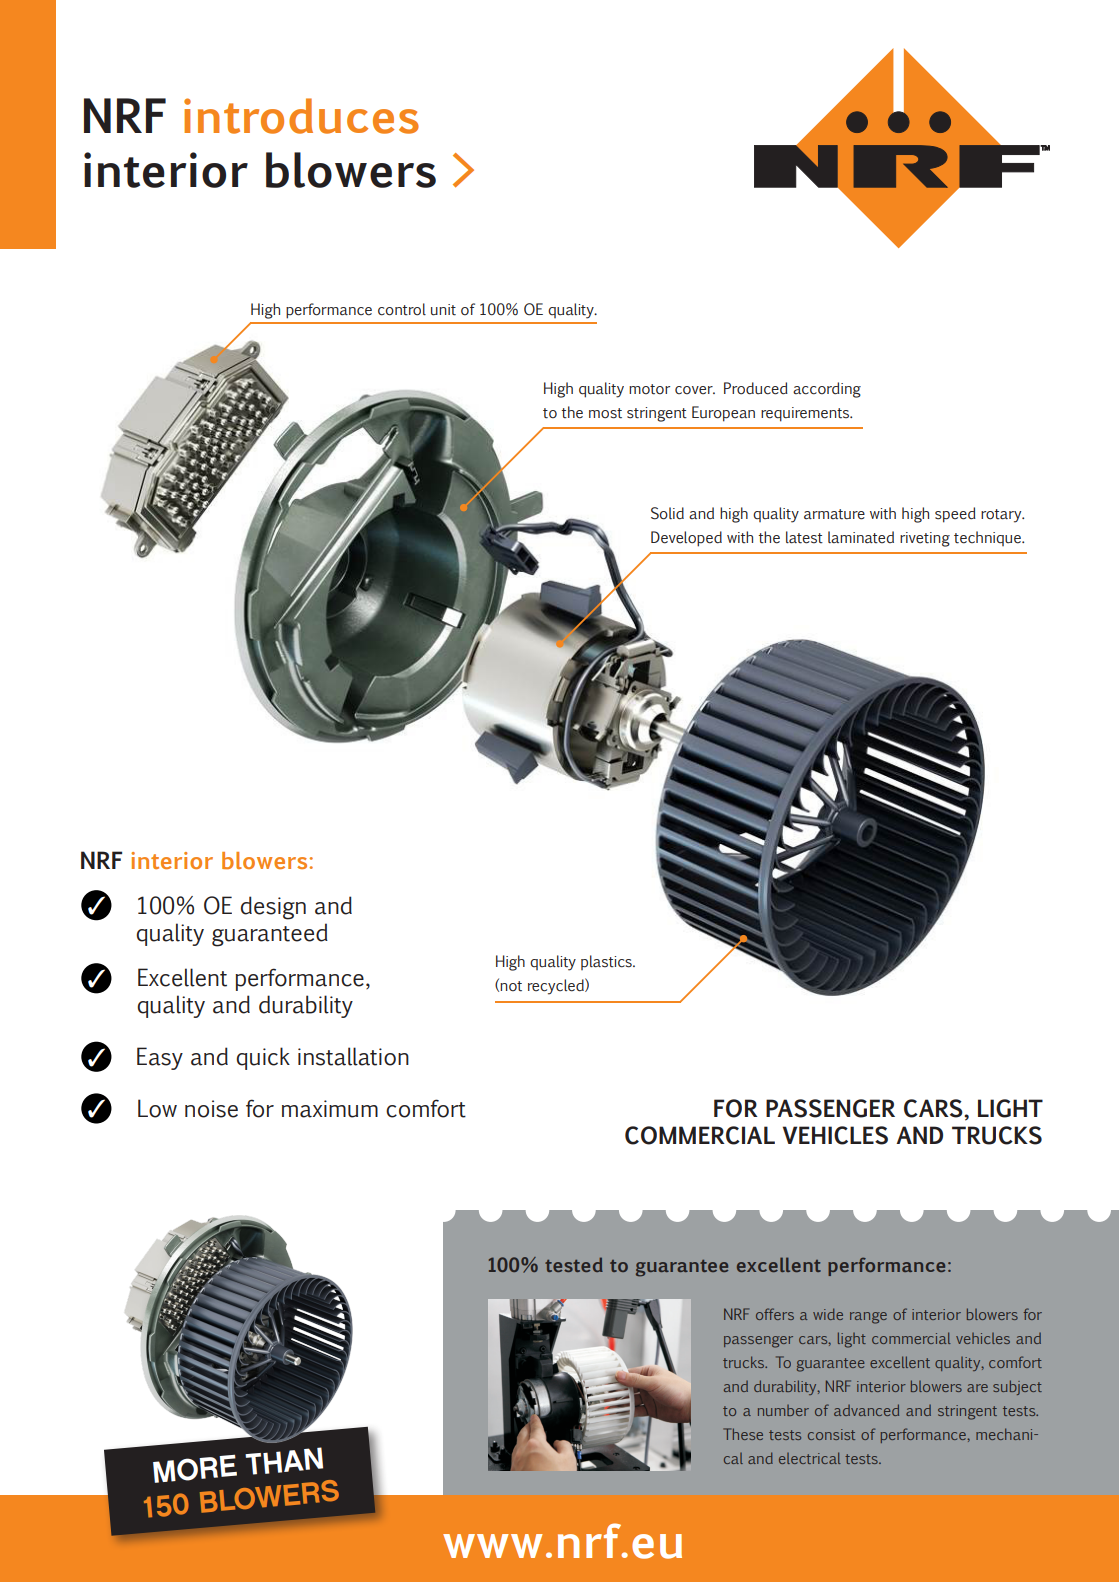 The width and height of the image is (1119, 1582). Describe the element at coordinates (443, 310) in the image. I see `unit` at that location.
